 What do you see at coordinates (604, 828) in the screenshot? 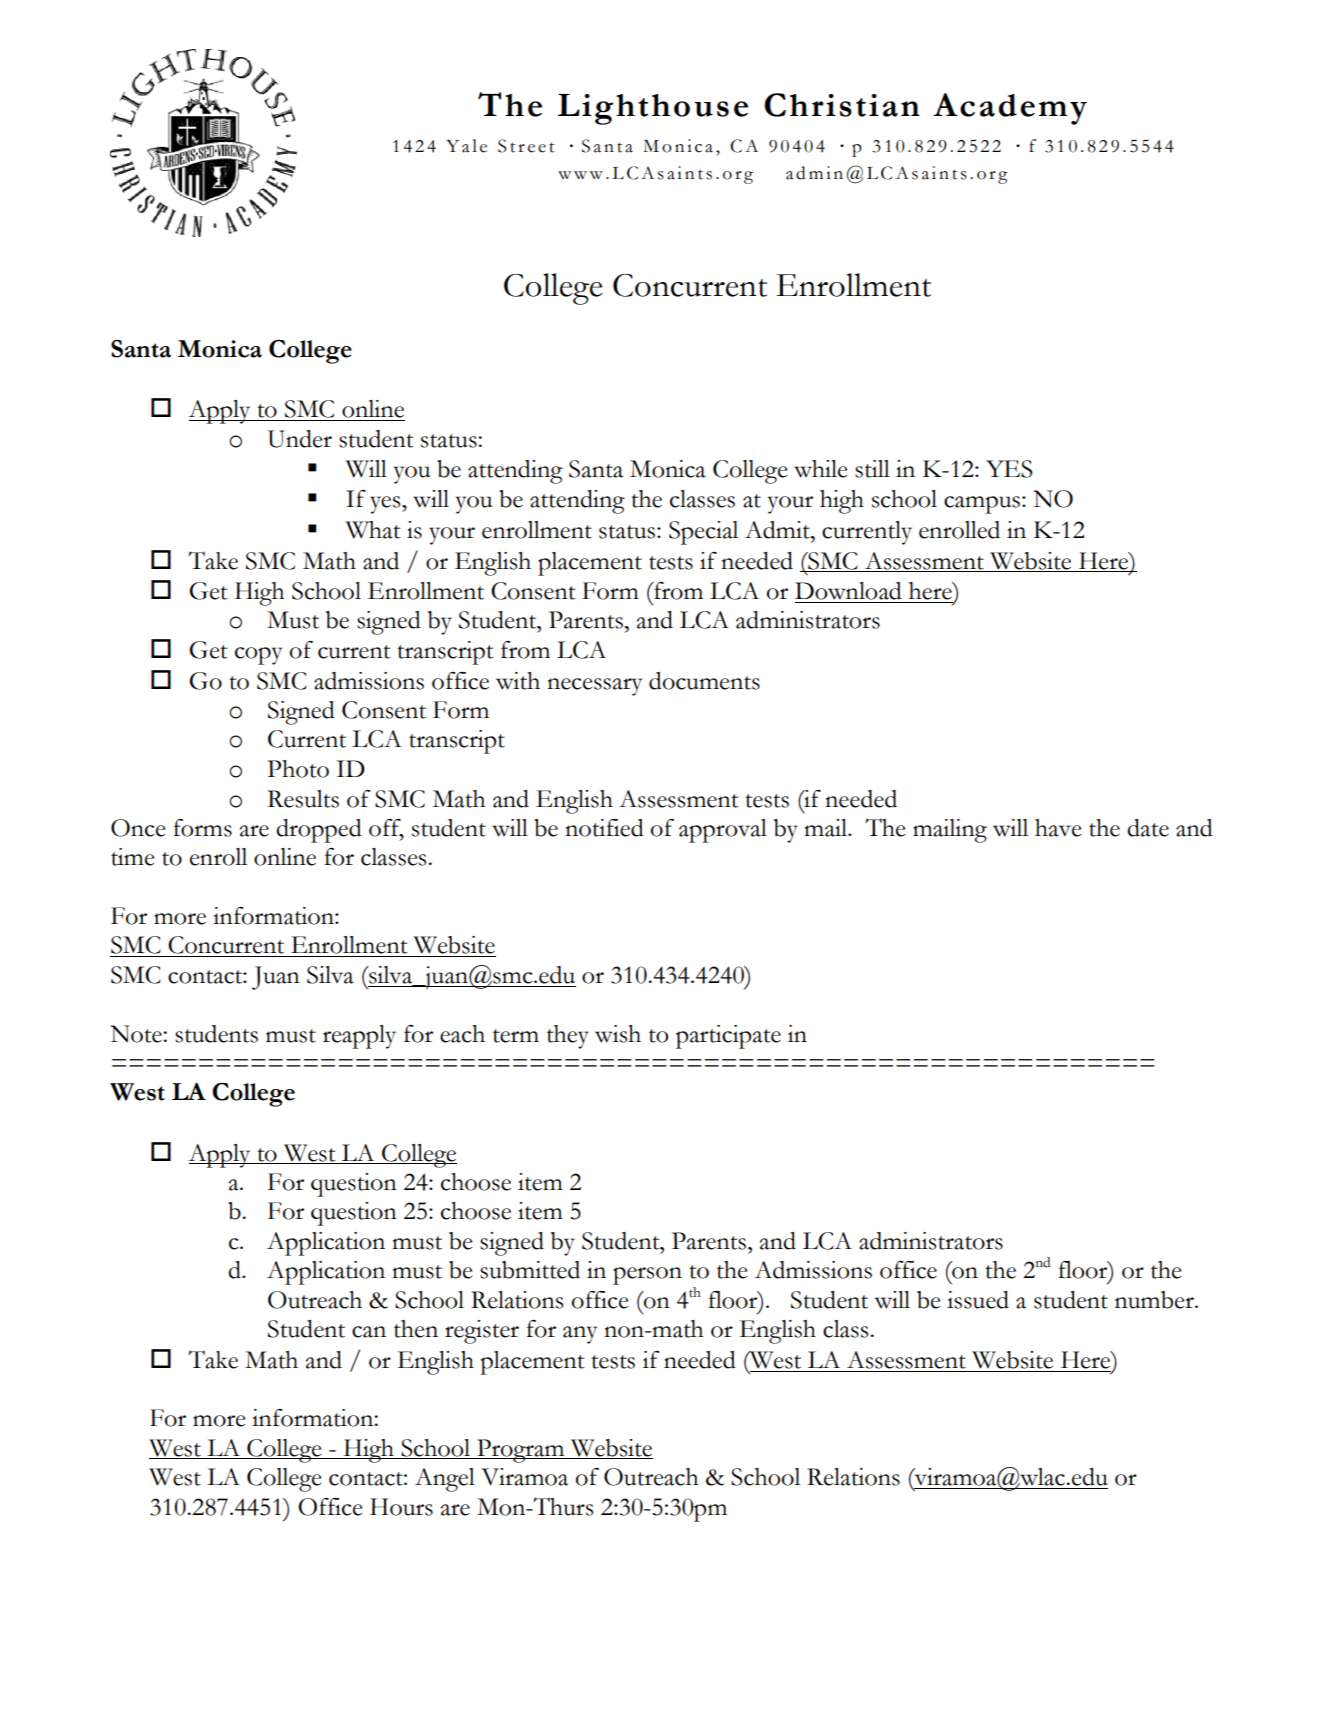
I see `notified` at bounding box center [604, 828].
